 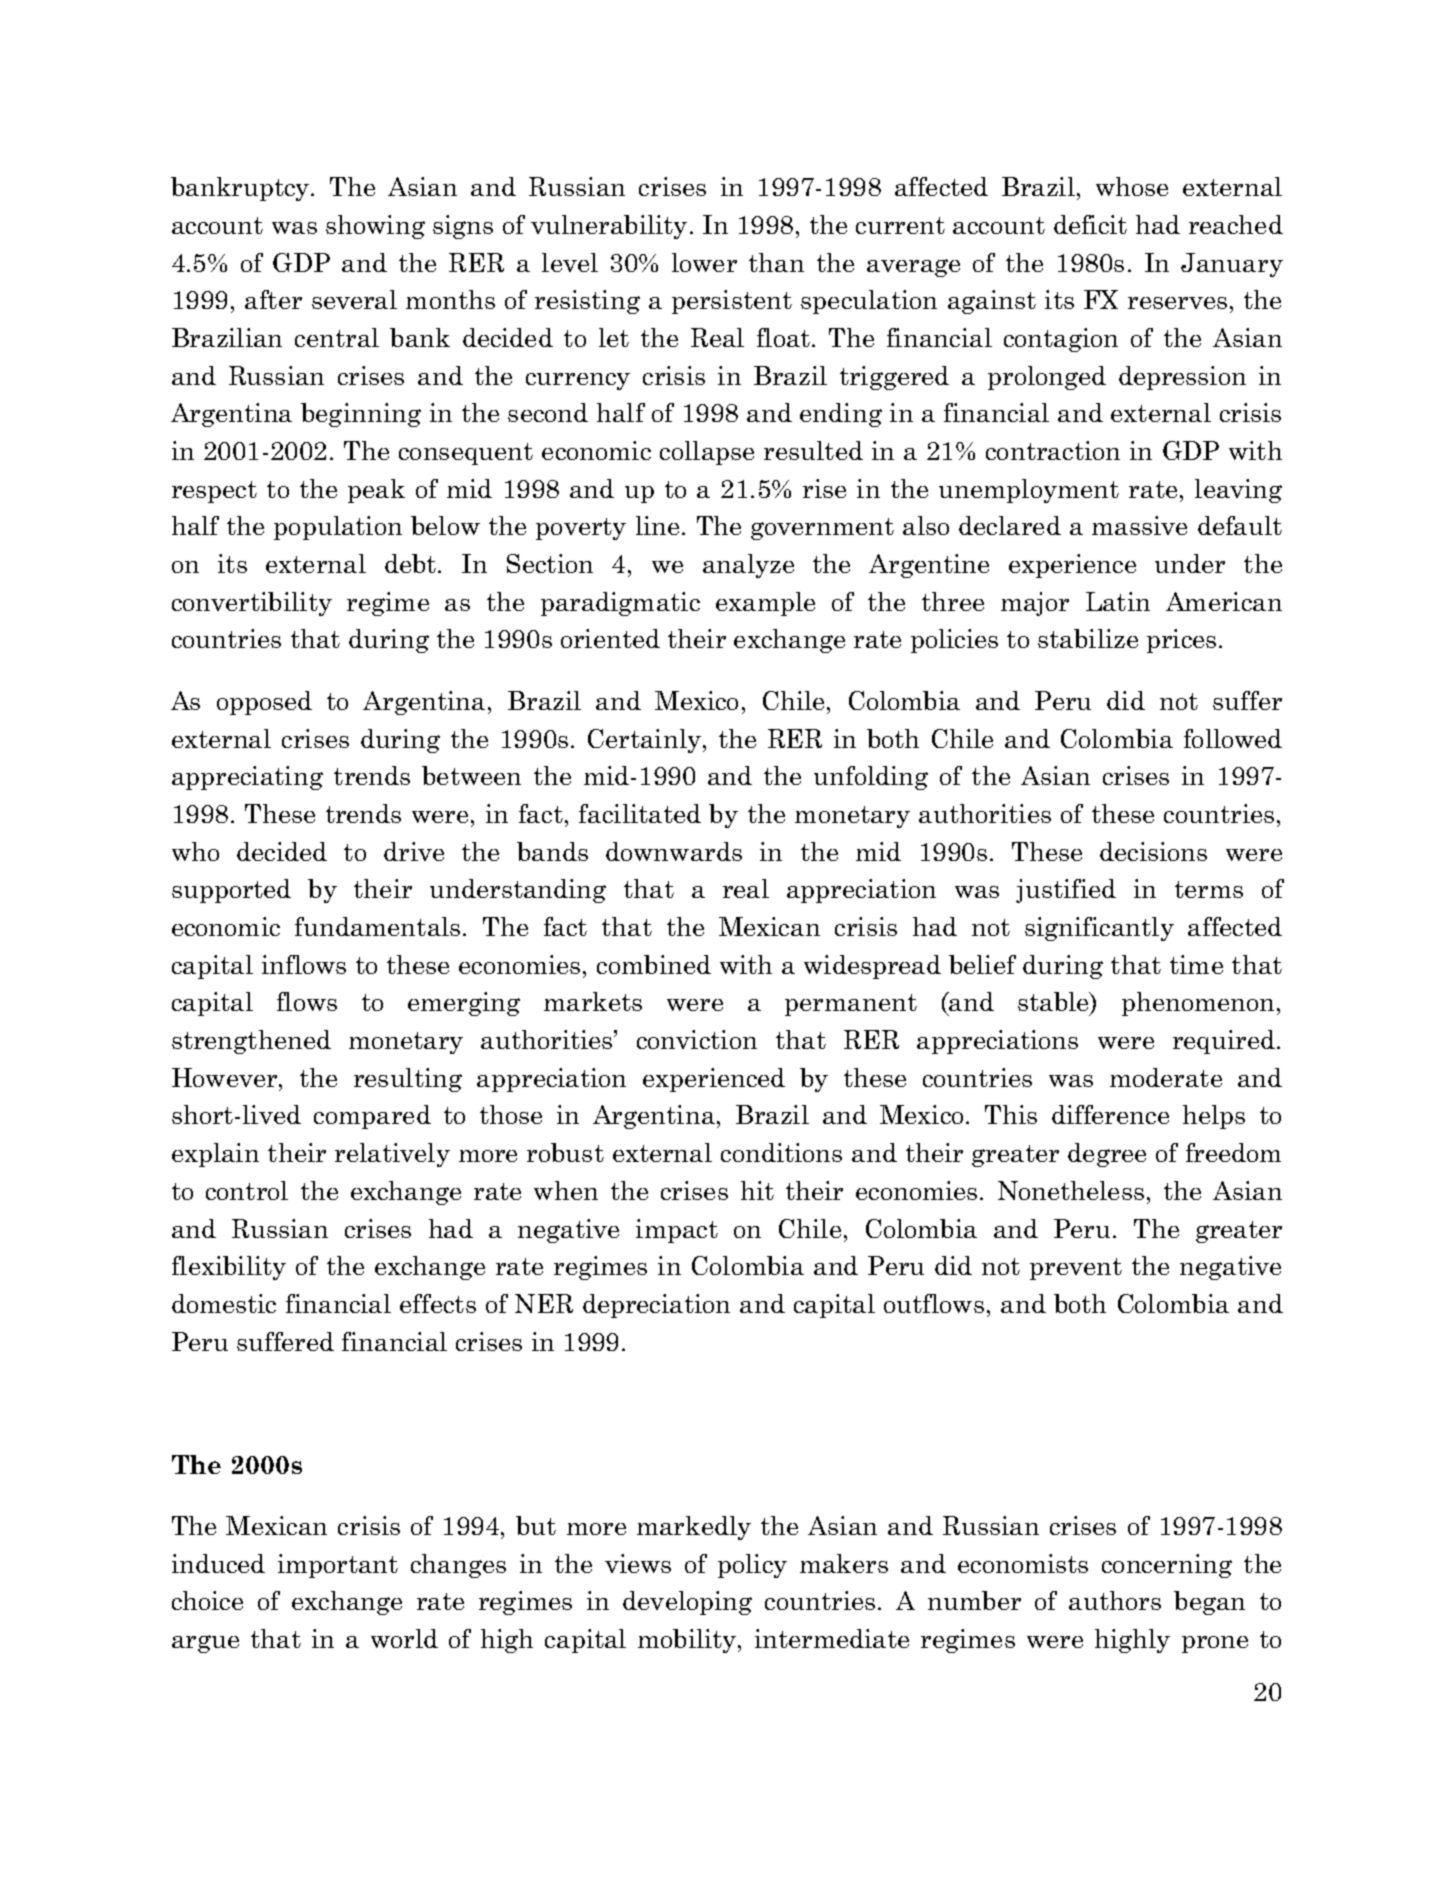 I want to click on stabilize, so click(x=1088, y=638).
